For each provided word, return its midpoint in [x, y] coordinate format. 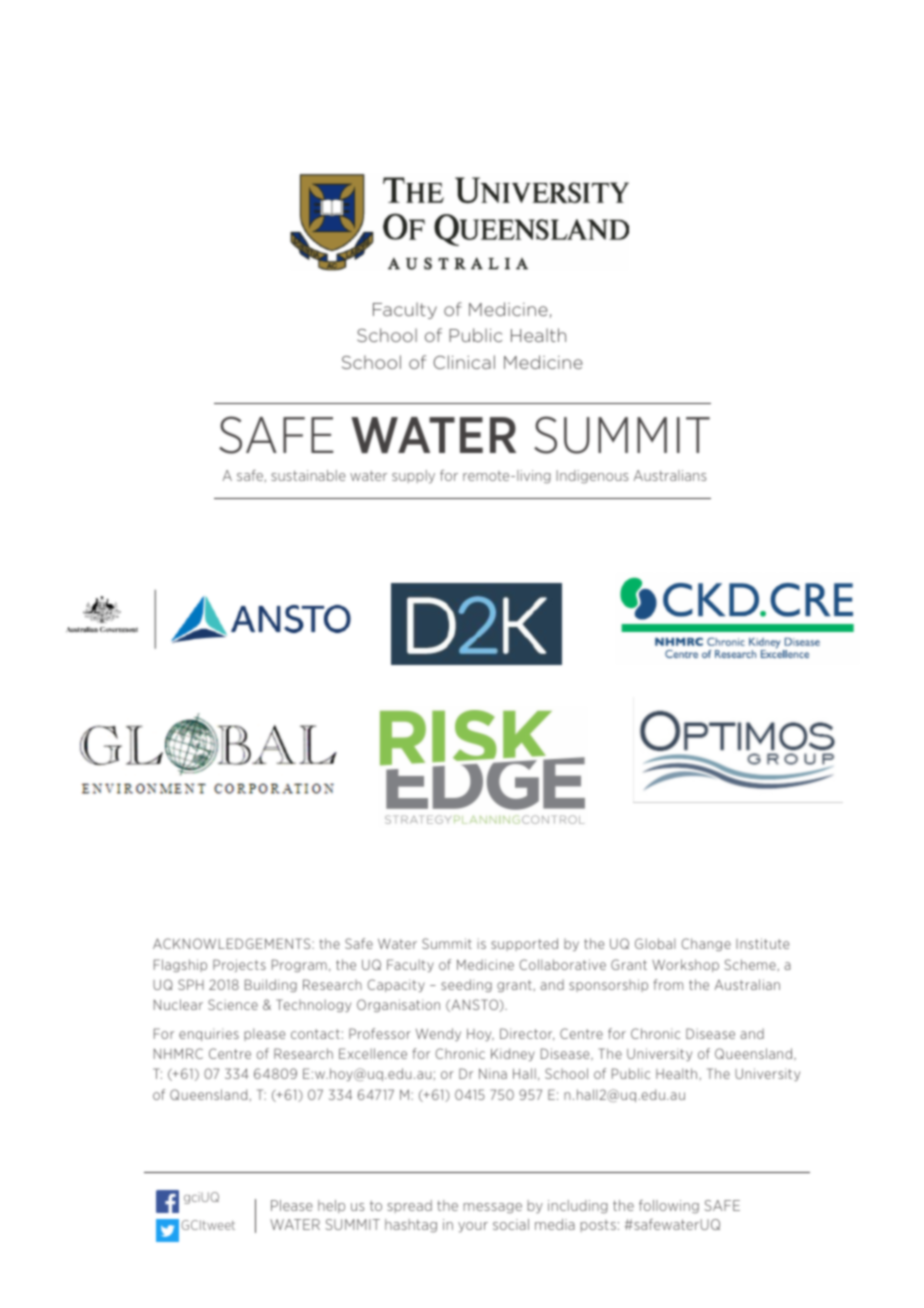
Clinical [464, 362]
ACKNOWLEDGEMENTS [233, 943]
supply [413, 477]
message [493, 1208]
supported [524, 944]
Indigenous [592, 477]
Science [233, 1004]
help [331, 1206]
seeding [466, 985]
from [668, 984]
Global [655, 943]
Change [706, 944]
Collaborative [562, 964]
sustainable [308, 475]
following [669, 1207]
